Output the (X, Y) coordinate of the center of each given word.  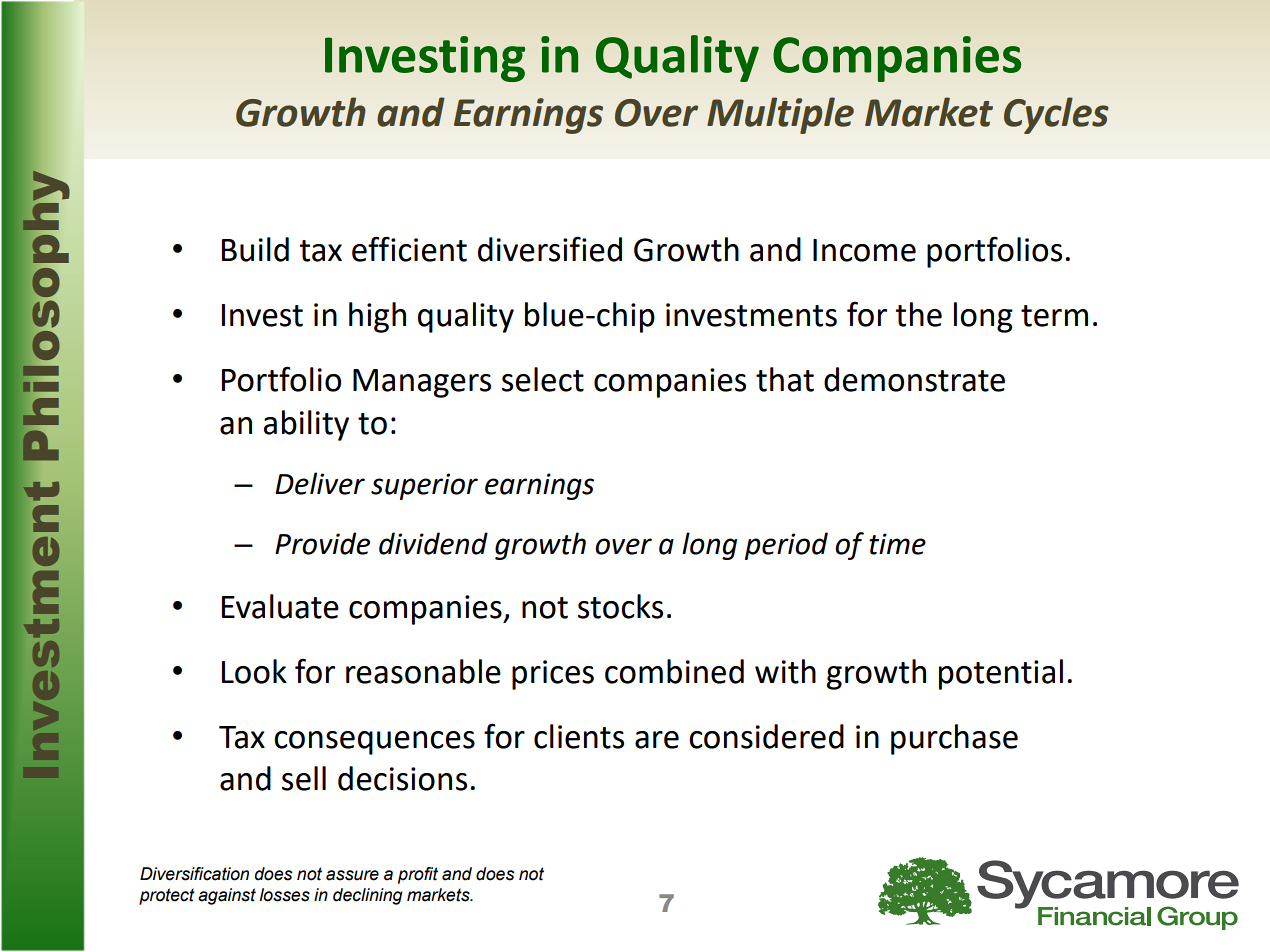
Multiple (780, 115)
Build (255, 249)
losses (284, 895)
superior (424, 486)
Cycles (1056, 115)
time (897, 544)
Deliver (320, 483)
